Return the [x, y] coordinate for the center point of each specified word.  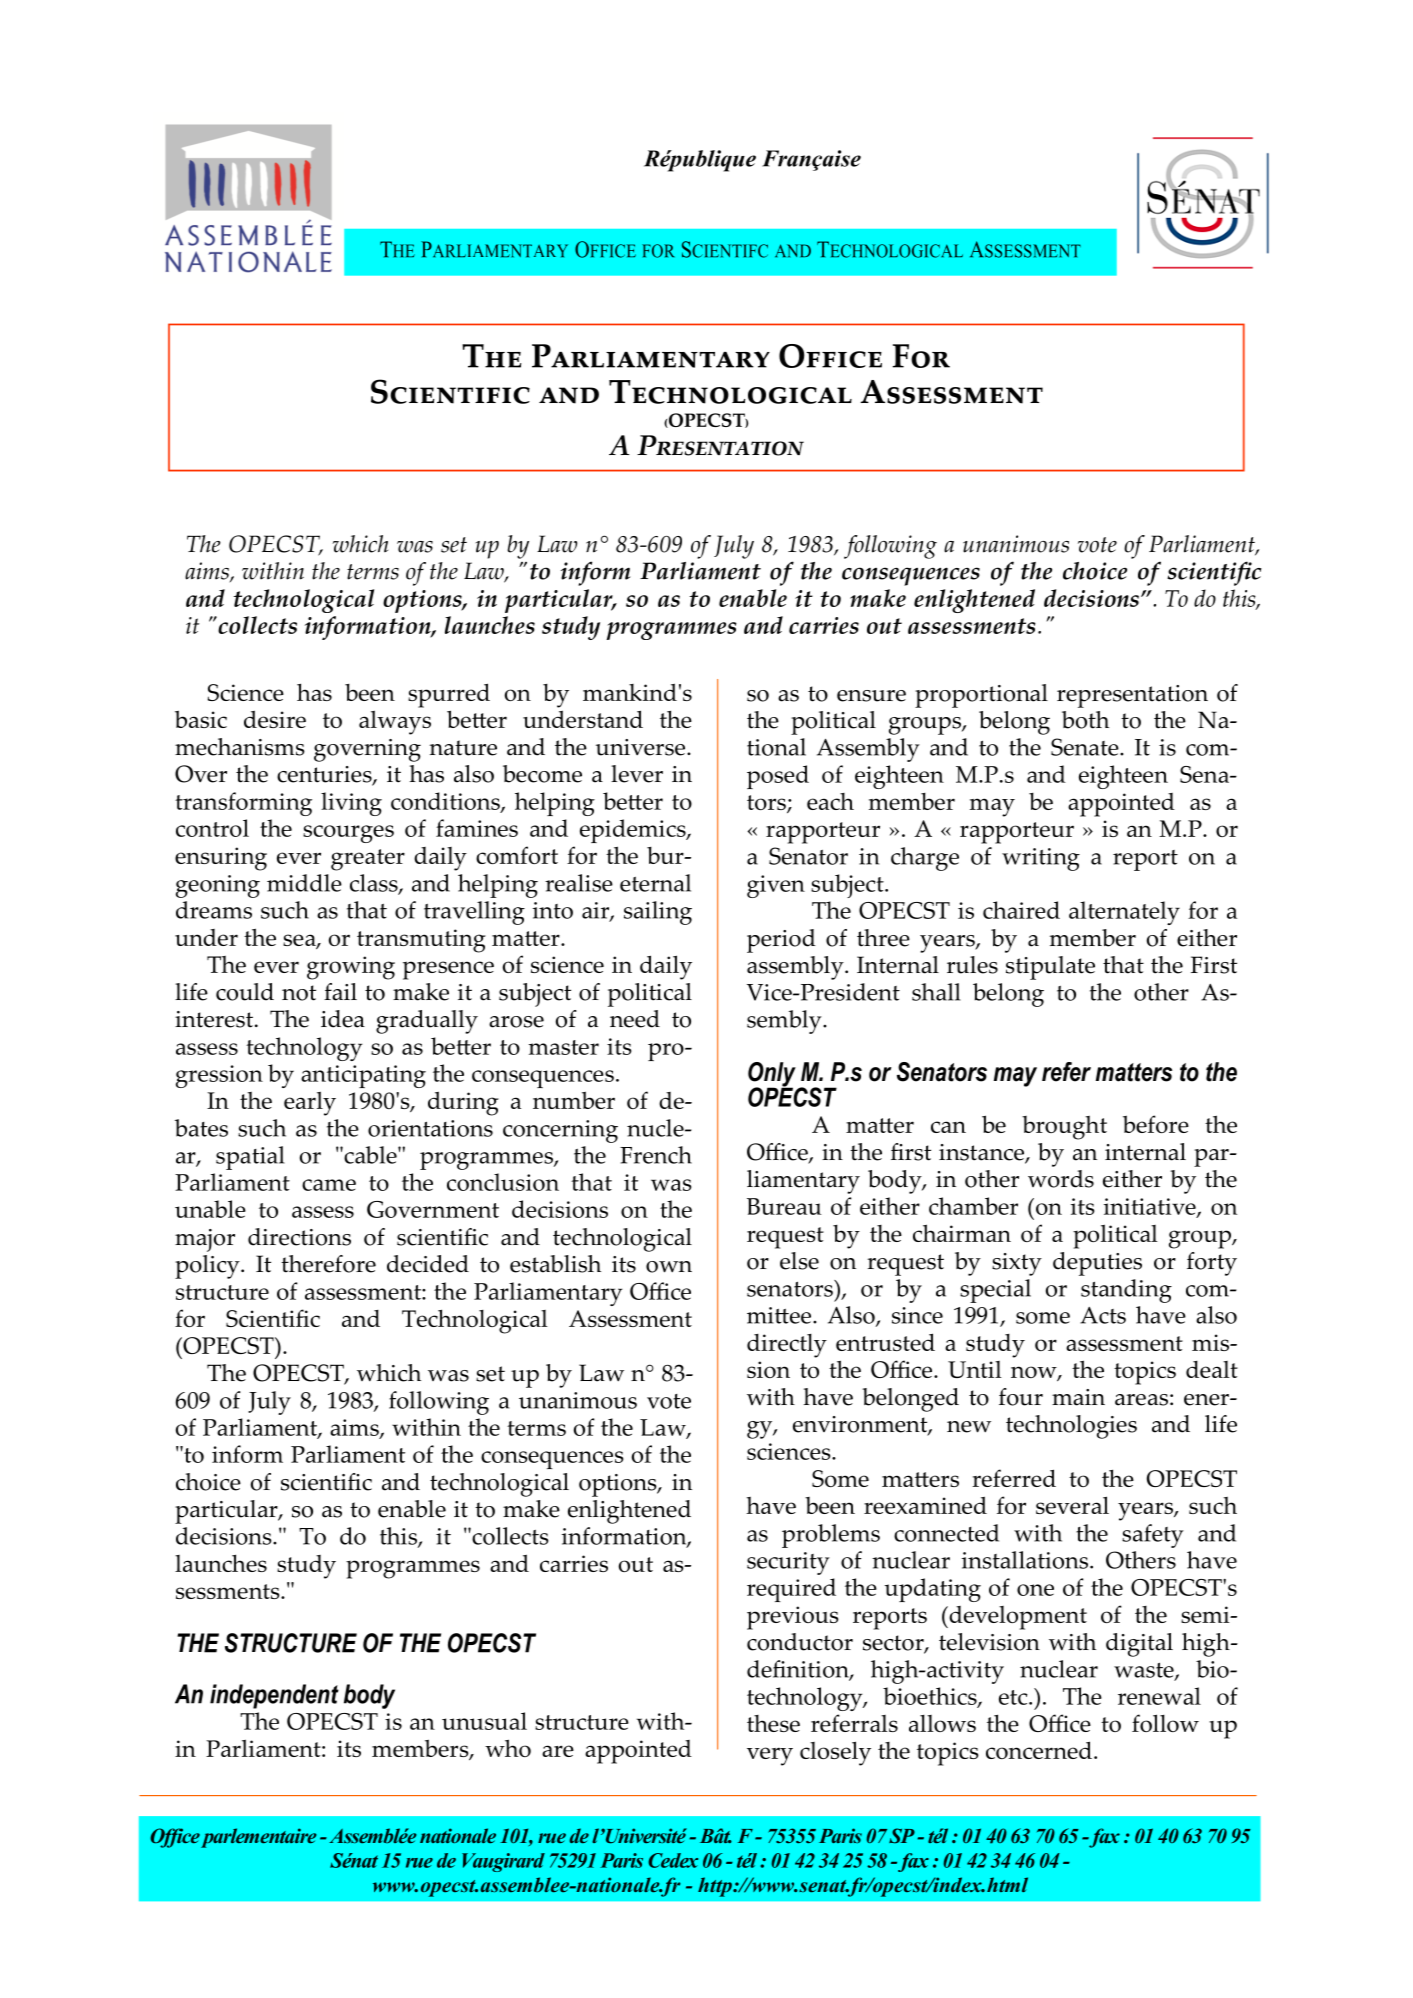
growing [351, 968]
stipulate [1050, 968]
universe [642, 747]
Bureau [784, 1206]
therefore [328, 1264]
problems [831, 1536]
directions [299, 1237]
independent [274, 1696]
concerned [1039, 1750]
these [773, 1723]
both [1085, 720]
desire [275, 719]
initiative [1151, 1208]
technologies [1071, 1427]
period [781, 941]
